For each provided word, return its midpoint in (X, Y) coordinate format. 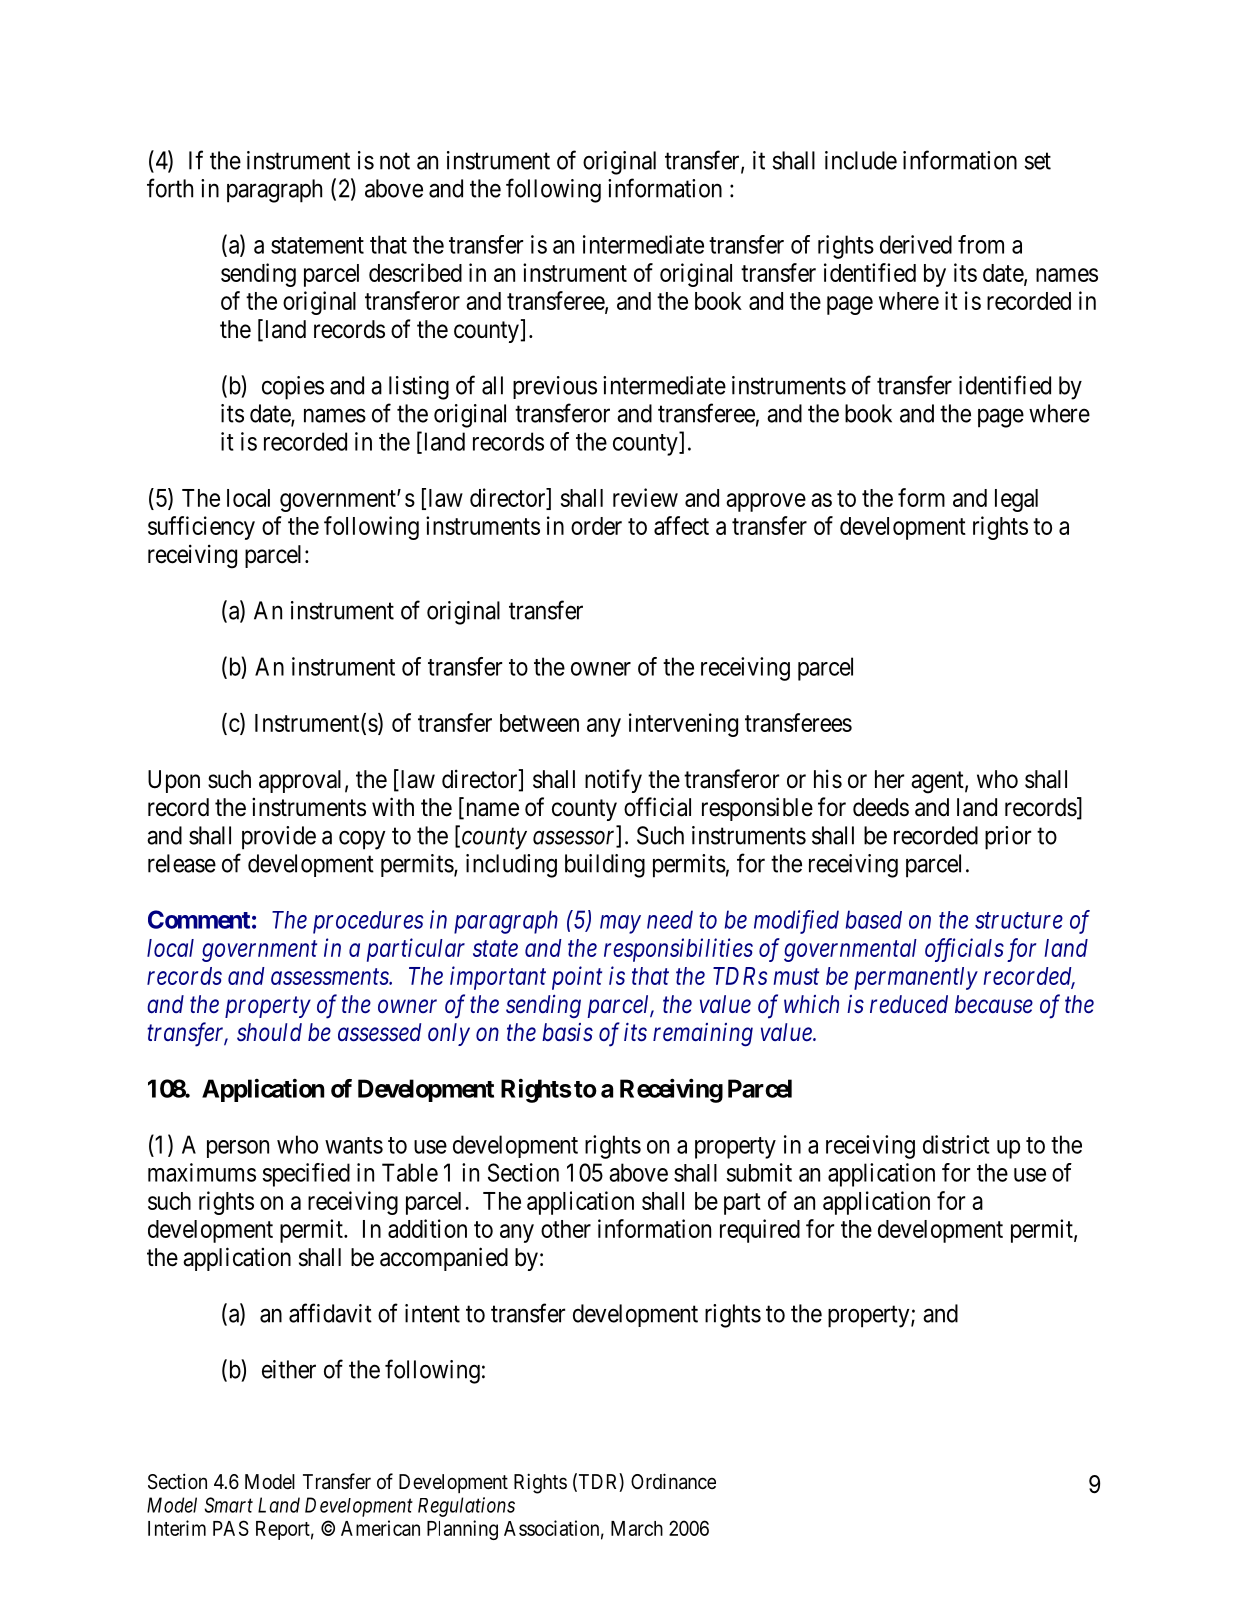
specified (306, 1175)
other (566, 1229)
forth (170, 188)
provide (279, 838)
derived (916, 244)
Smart (228, 1505)
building (605, 866)
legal (1016, 500)
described (415, 272)
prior (1008, 838)
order (596, 526)
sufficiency (201, 528)
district (956, 1144)
